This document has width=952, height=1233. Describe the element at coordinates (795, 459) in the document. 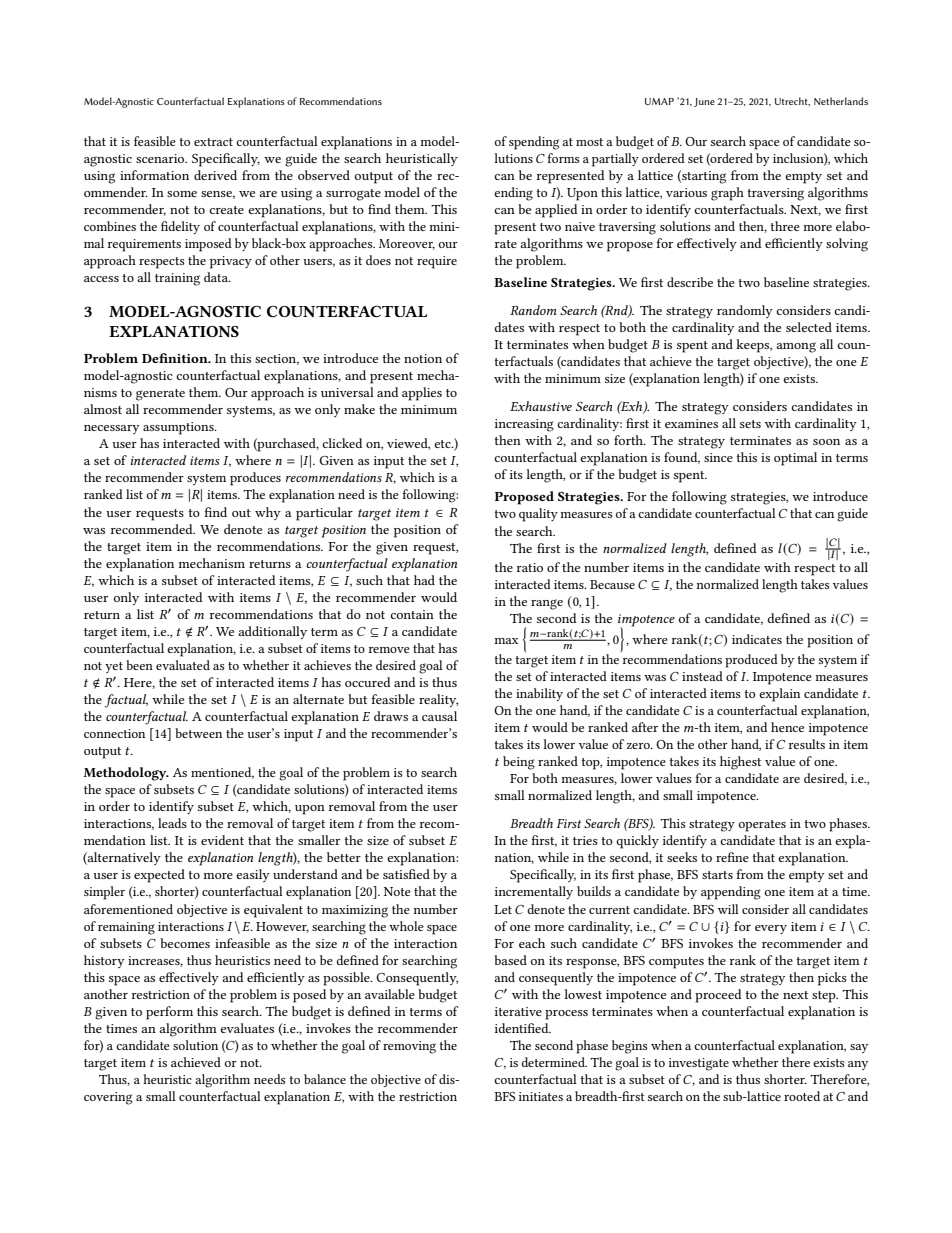

I see `optimal` at that location.
